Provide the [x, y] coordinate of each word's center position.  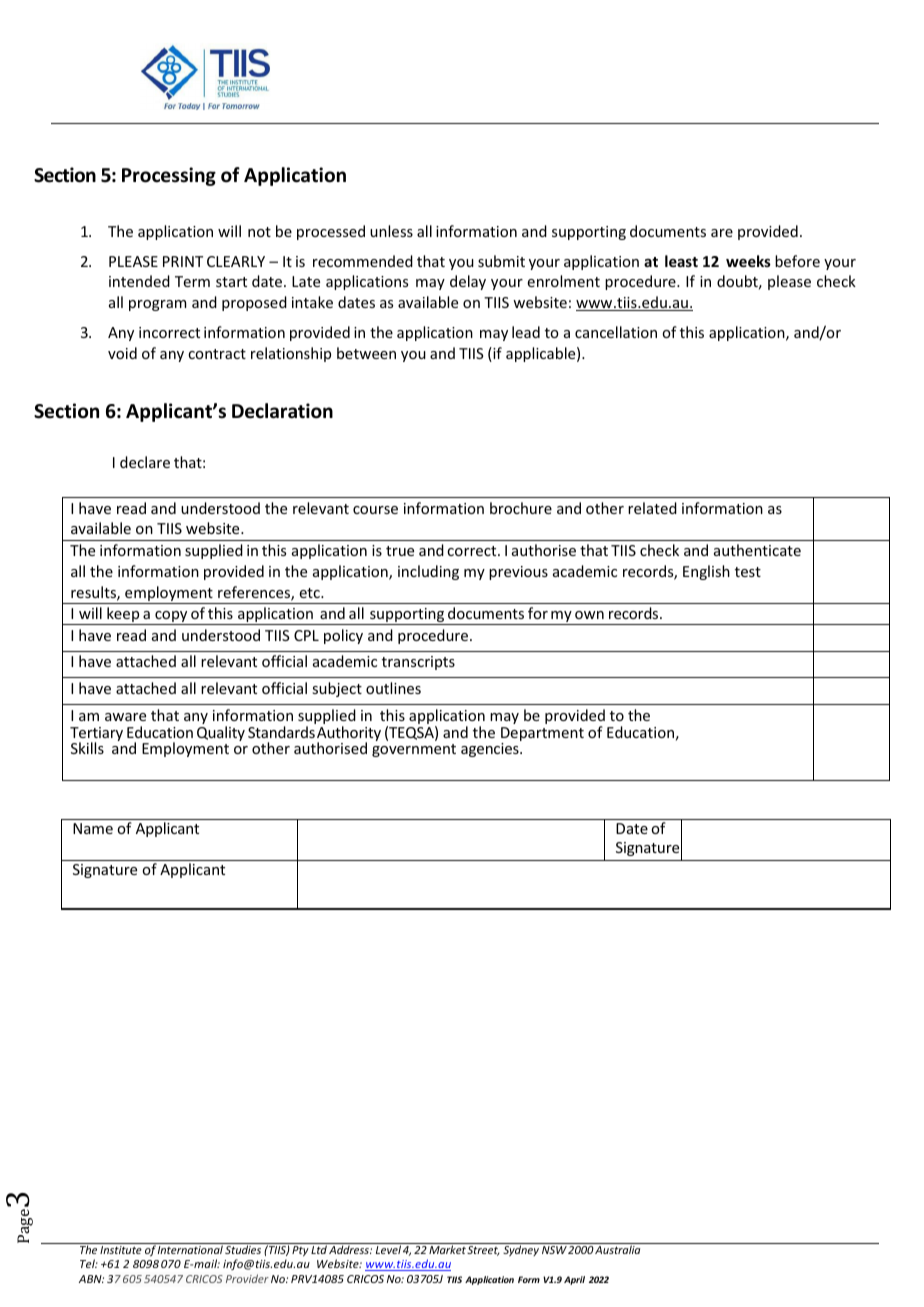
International [190, 1249]
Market [447, 1249]
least [681, 261]
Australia [617, 1249]
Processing [169, 176]
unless [391, 231]
